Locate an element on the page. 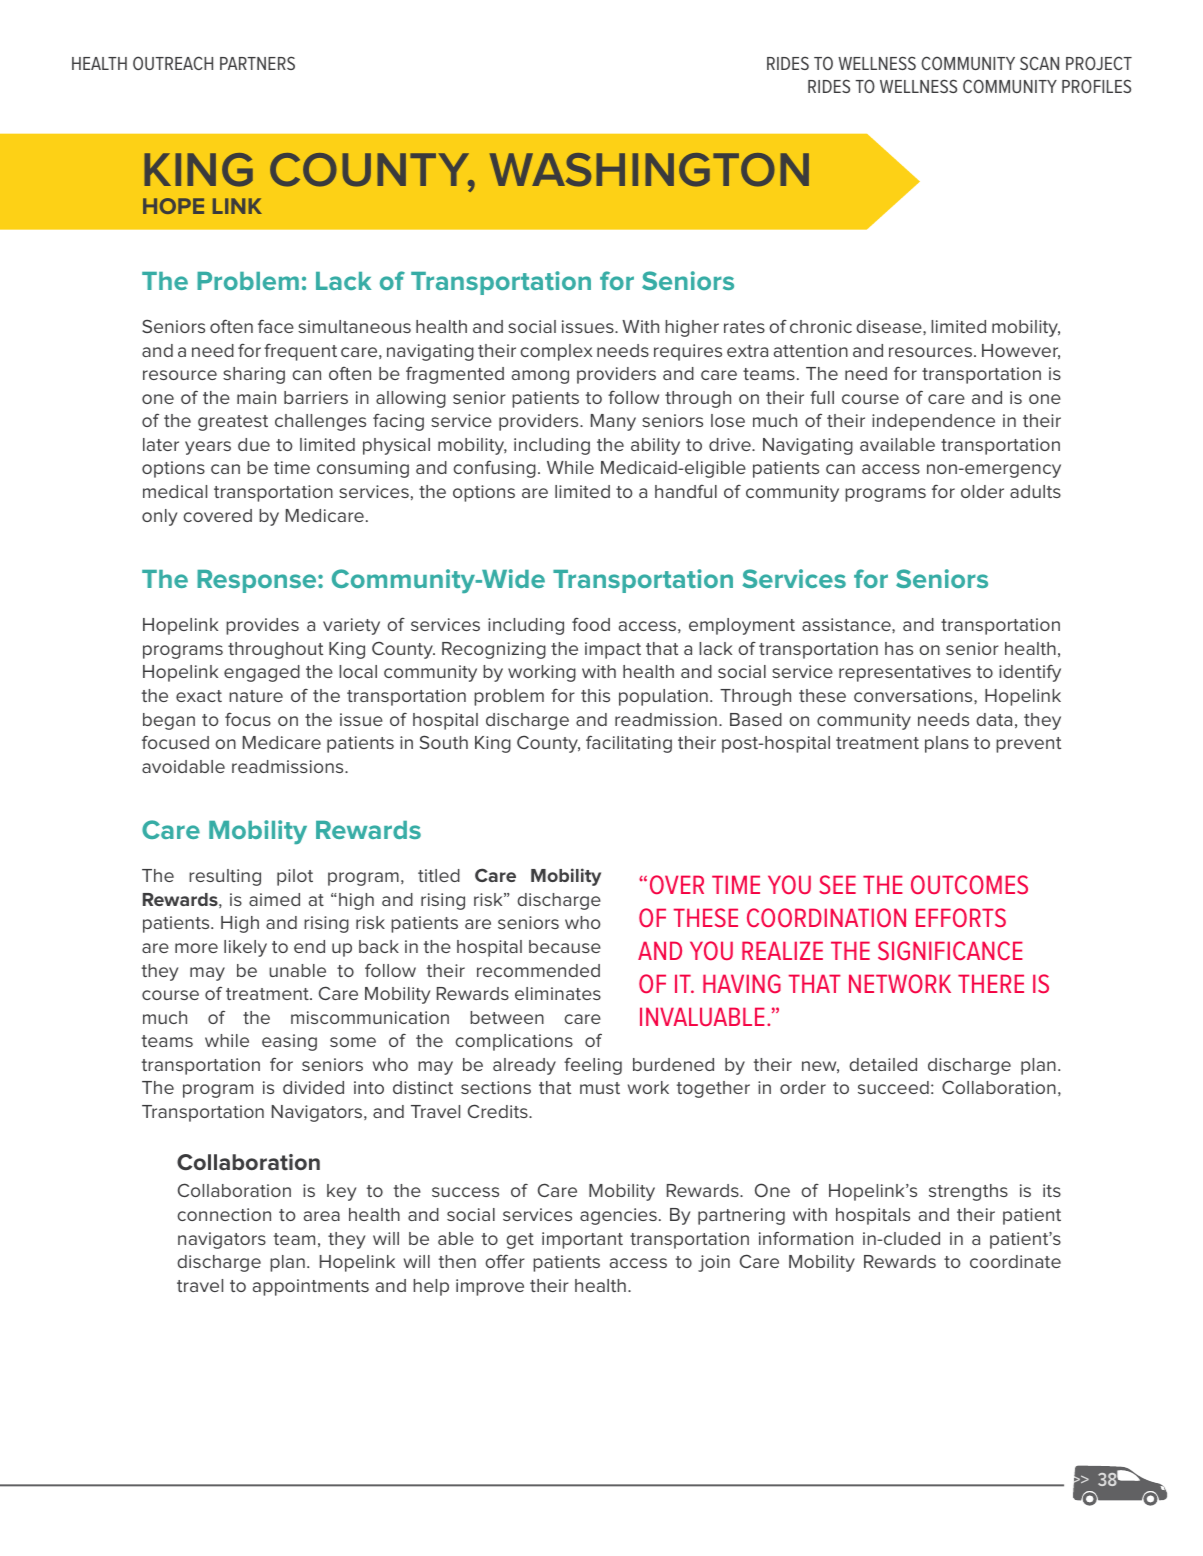  older is located at coordinates (982, 491).
